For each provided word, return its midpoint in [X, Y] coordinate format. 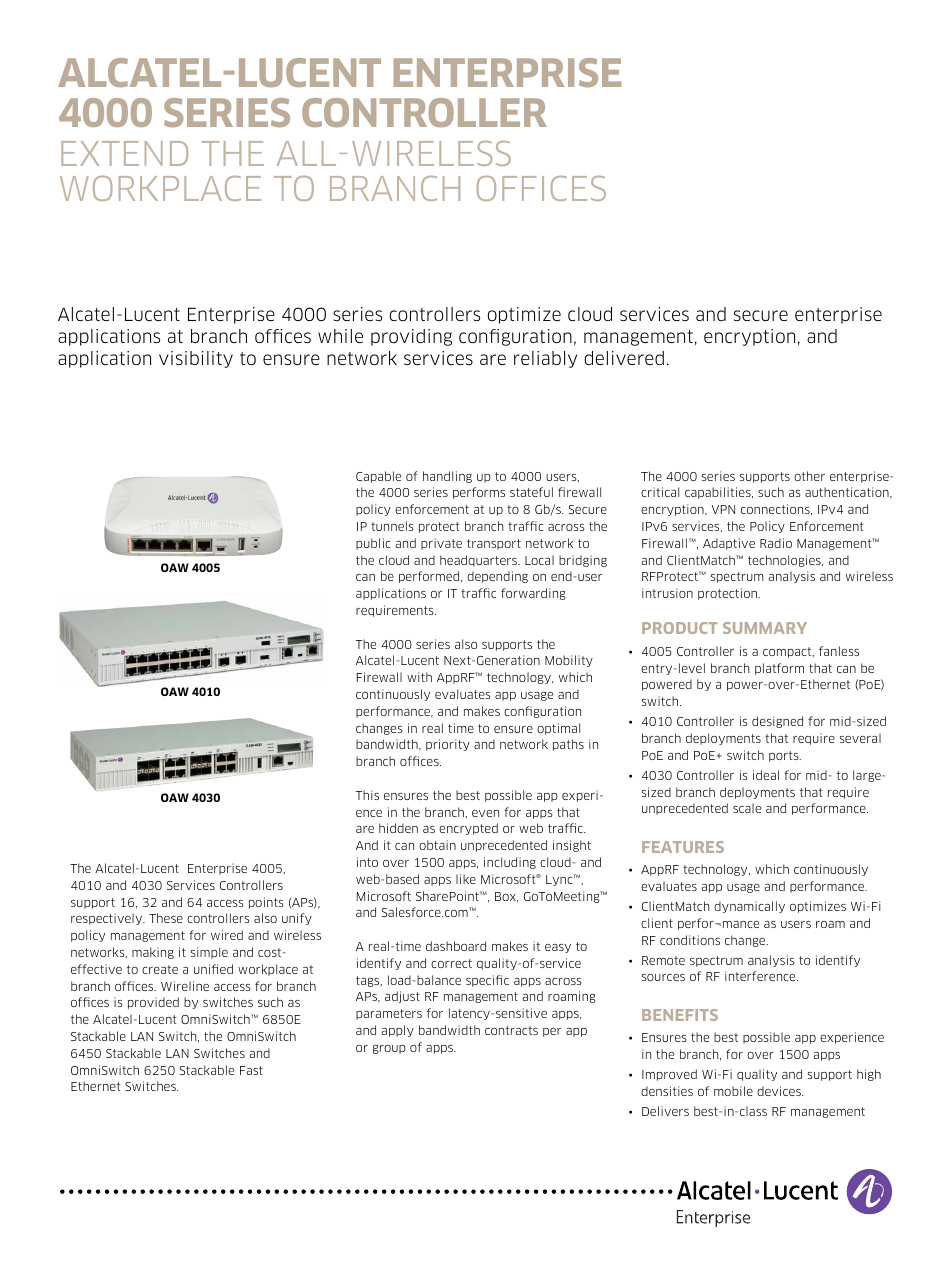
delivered [624, 358]
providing [411, 337]
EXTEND [124, 153]
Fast [251, 1070]
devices [780, 1091]
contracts [511, 1030]
